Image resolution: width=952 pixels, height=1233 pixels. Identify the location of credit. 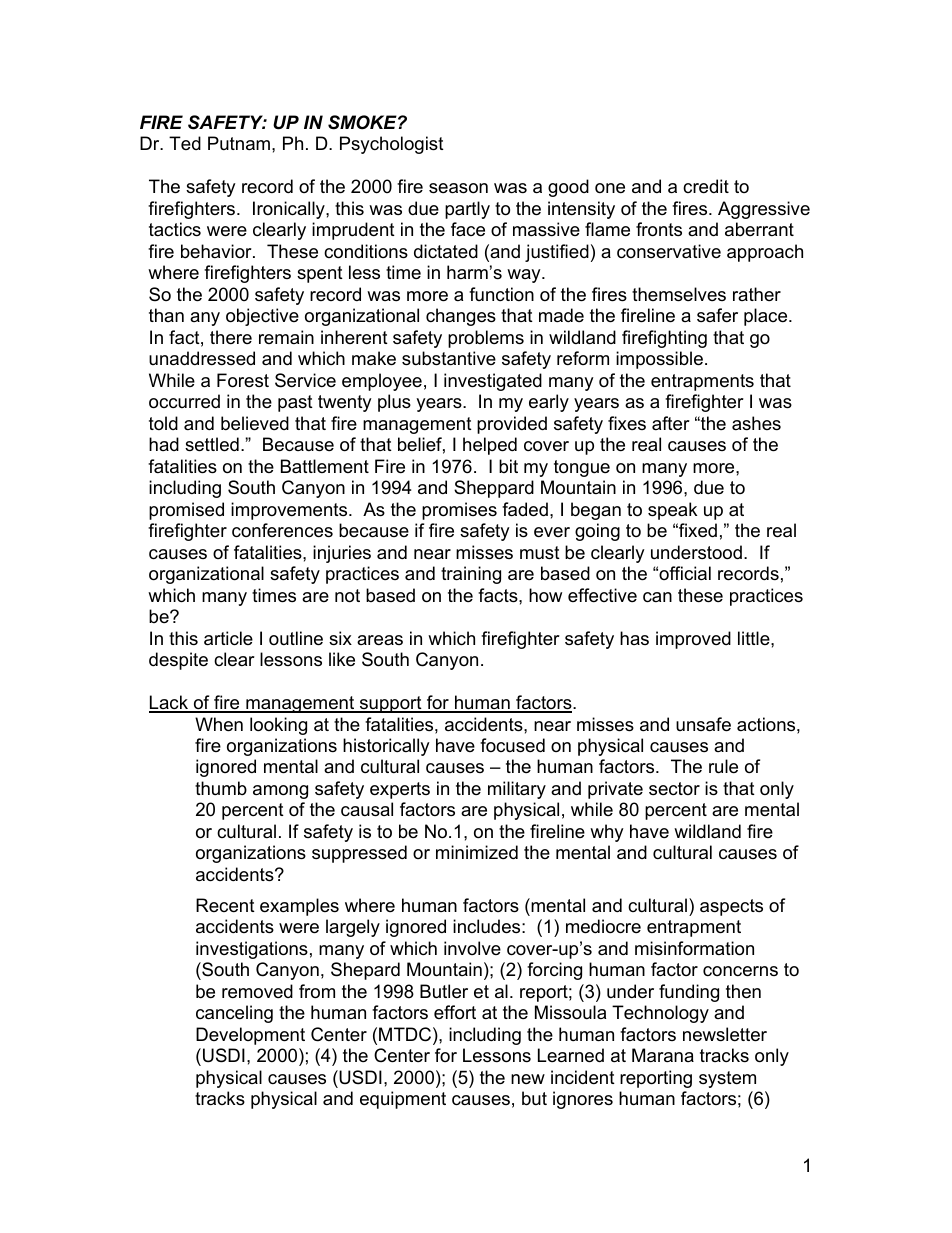
(706, 186).
